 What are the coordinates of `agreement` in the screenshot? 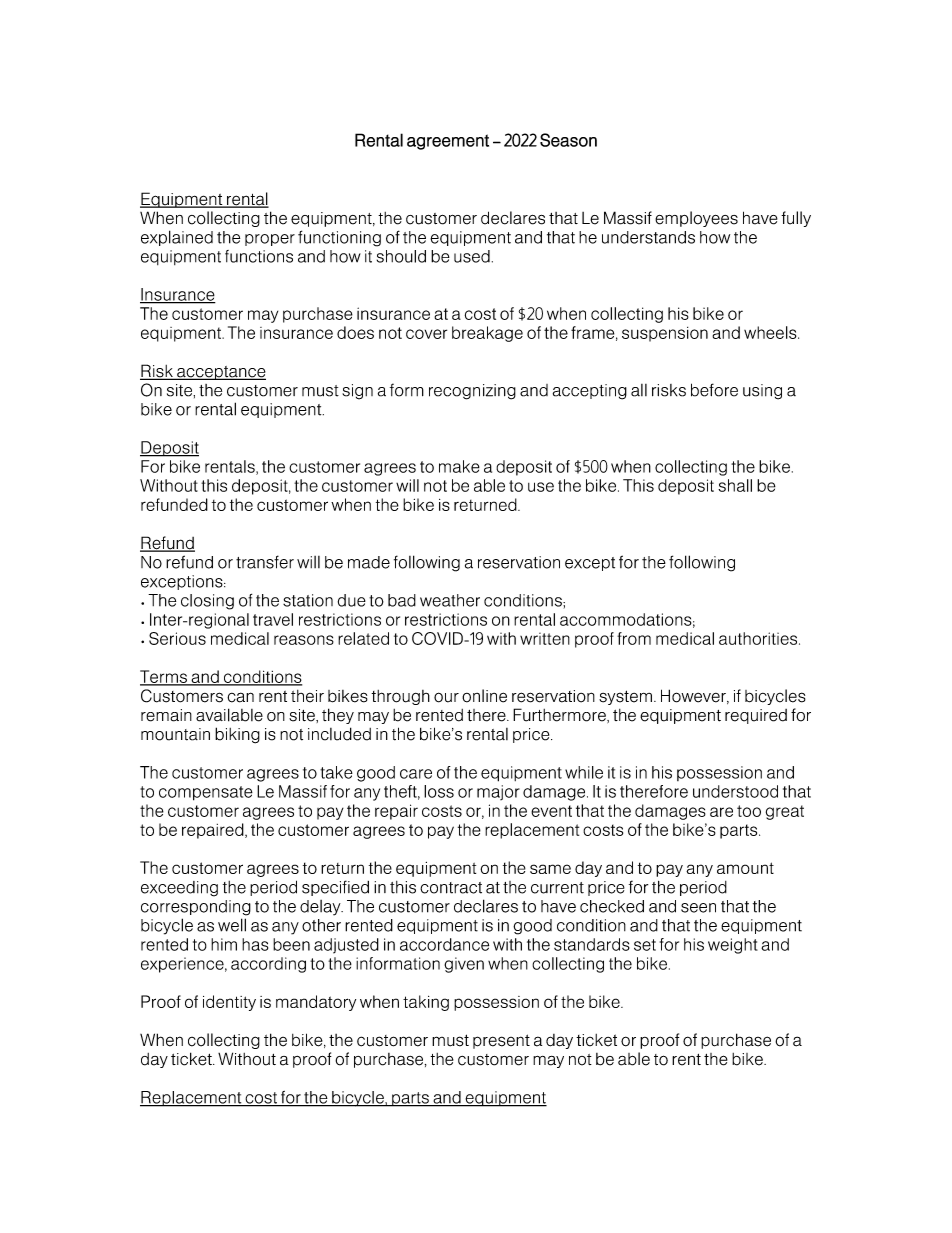 It's located at (448, 142).
